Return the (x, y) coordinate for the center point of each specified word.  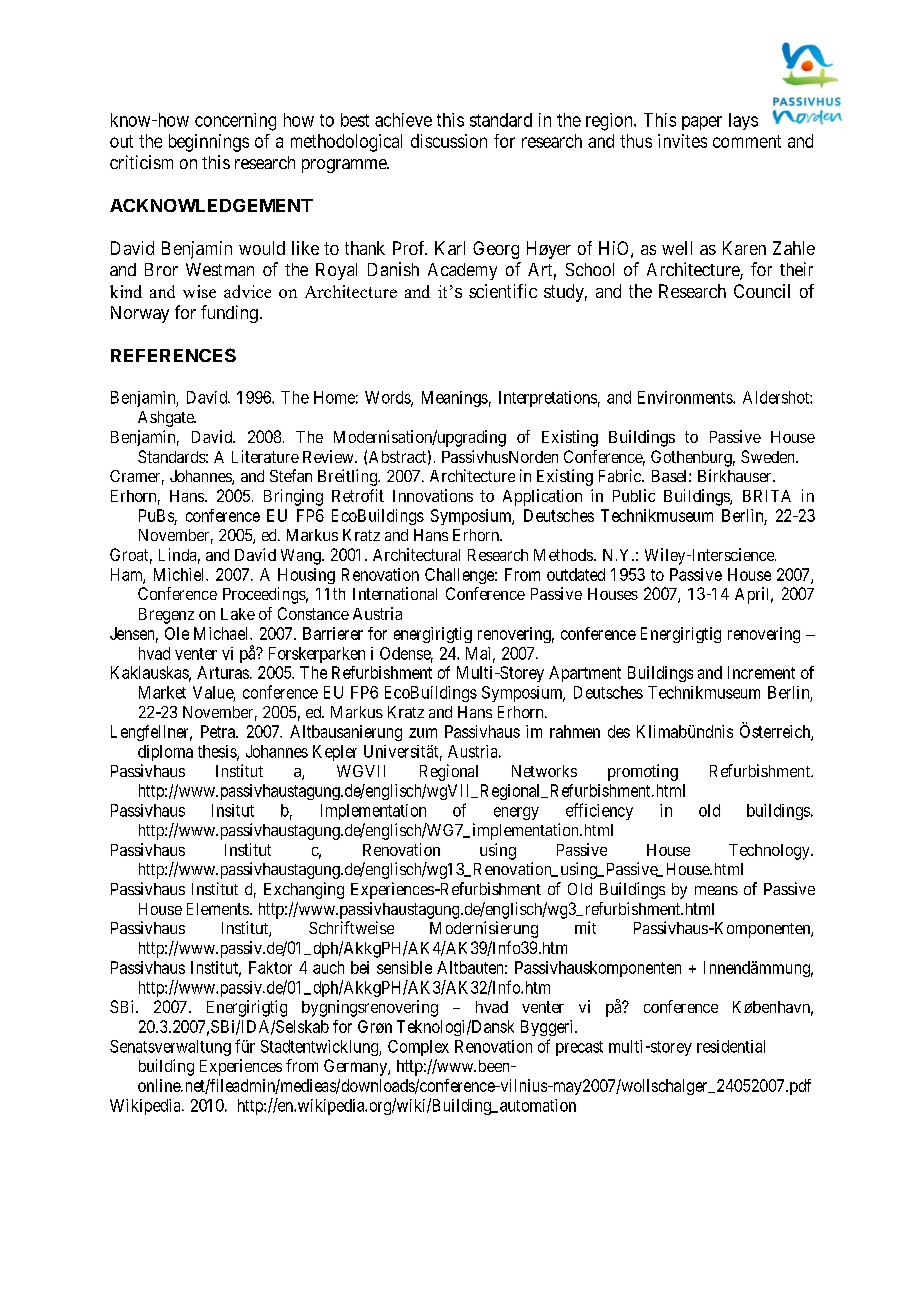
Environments (686, 397)
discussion (449, 141)
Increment (761, 672)
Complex (418, 1048)
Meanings (455, 399)
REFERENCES (173, 355)
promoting (643, 772)
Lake (238, 614)
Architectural (416, 554)
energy (516, 813)
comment (747, 141)
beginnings (209, 143)
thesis (218, 752)
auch (328, 967)
